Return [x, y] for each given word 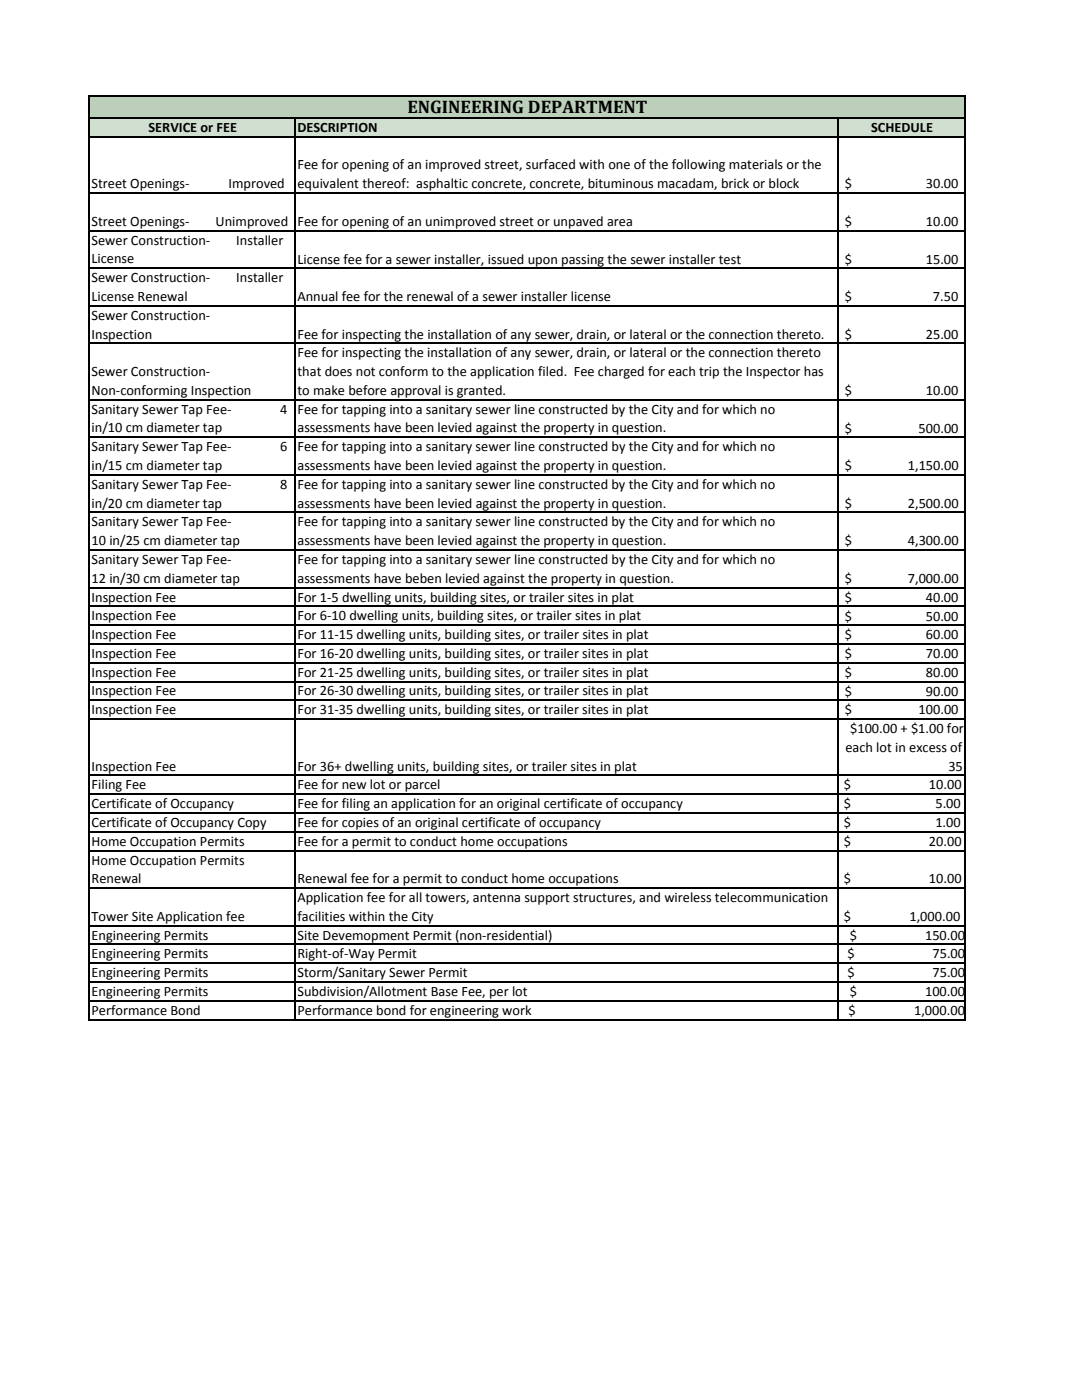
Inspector [773, 373]
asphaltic [442, 185]
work [517, 1010]
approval [416, 392]
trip [709, 373]
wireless [687, 897]
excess [928, 749]
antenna [496, 898]
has [813, 371]
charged [621, 372]
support [547, 899]
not [365, 371]
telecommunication [771, 897]
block [784, 183]
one [619, 166]
